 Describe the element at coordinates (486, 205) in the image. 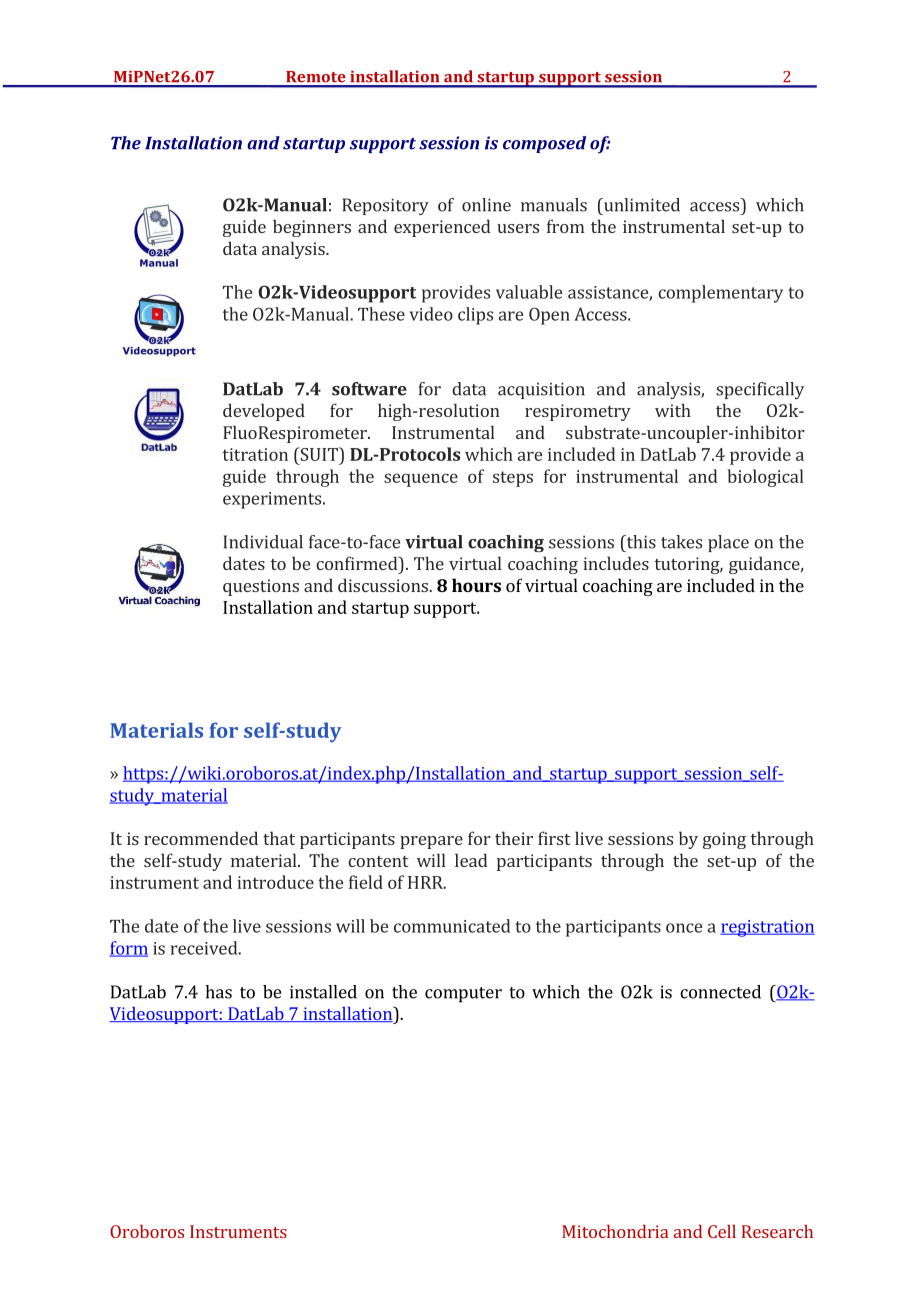

I see `online` at that location.
